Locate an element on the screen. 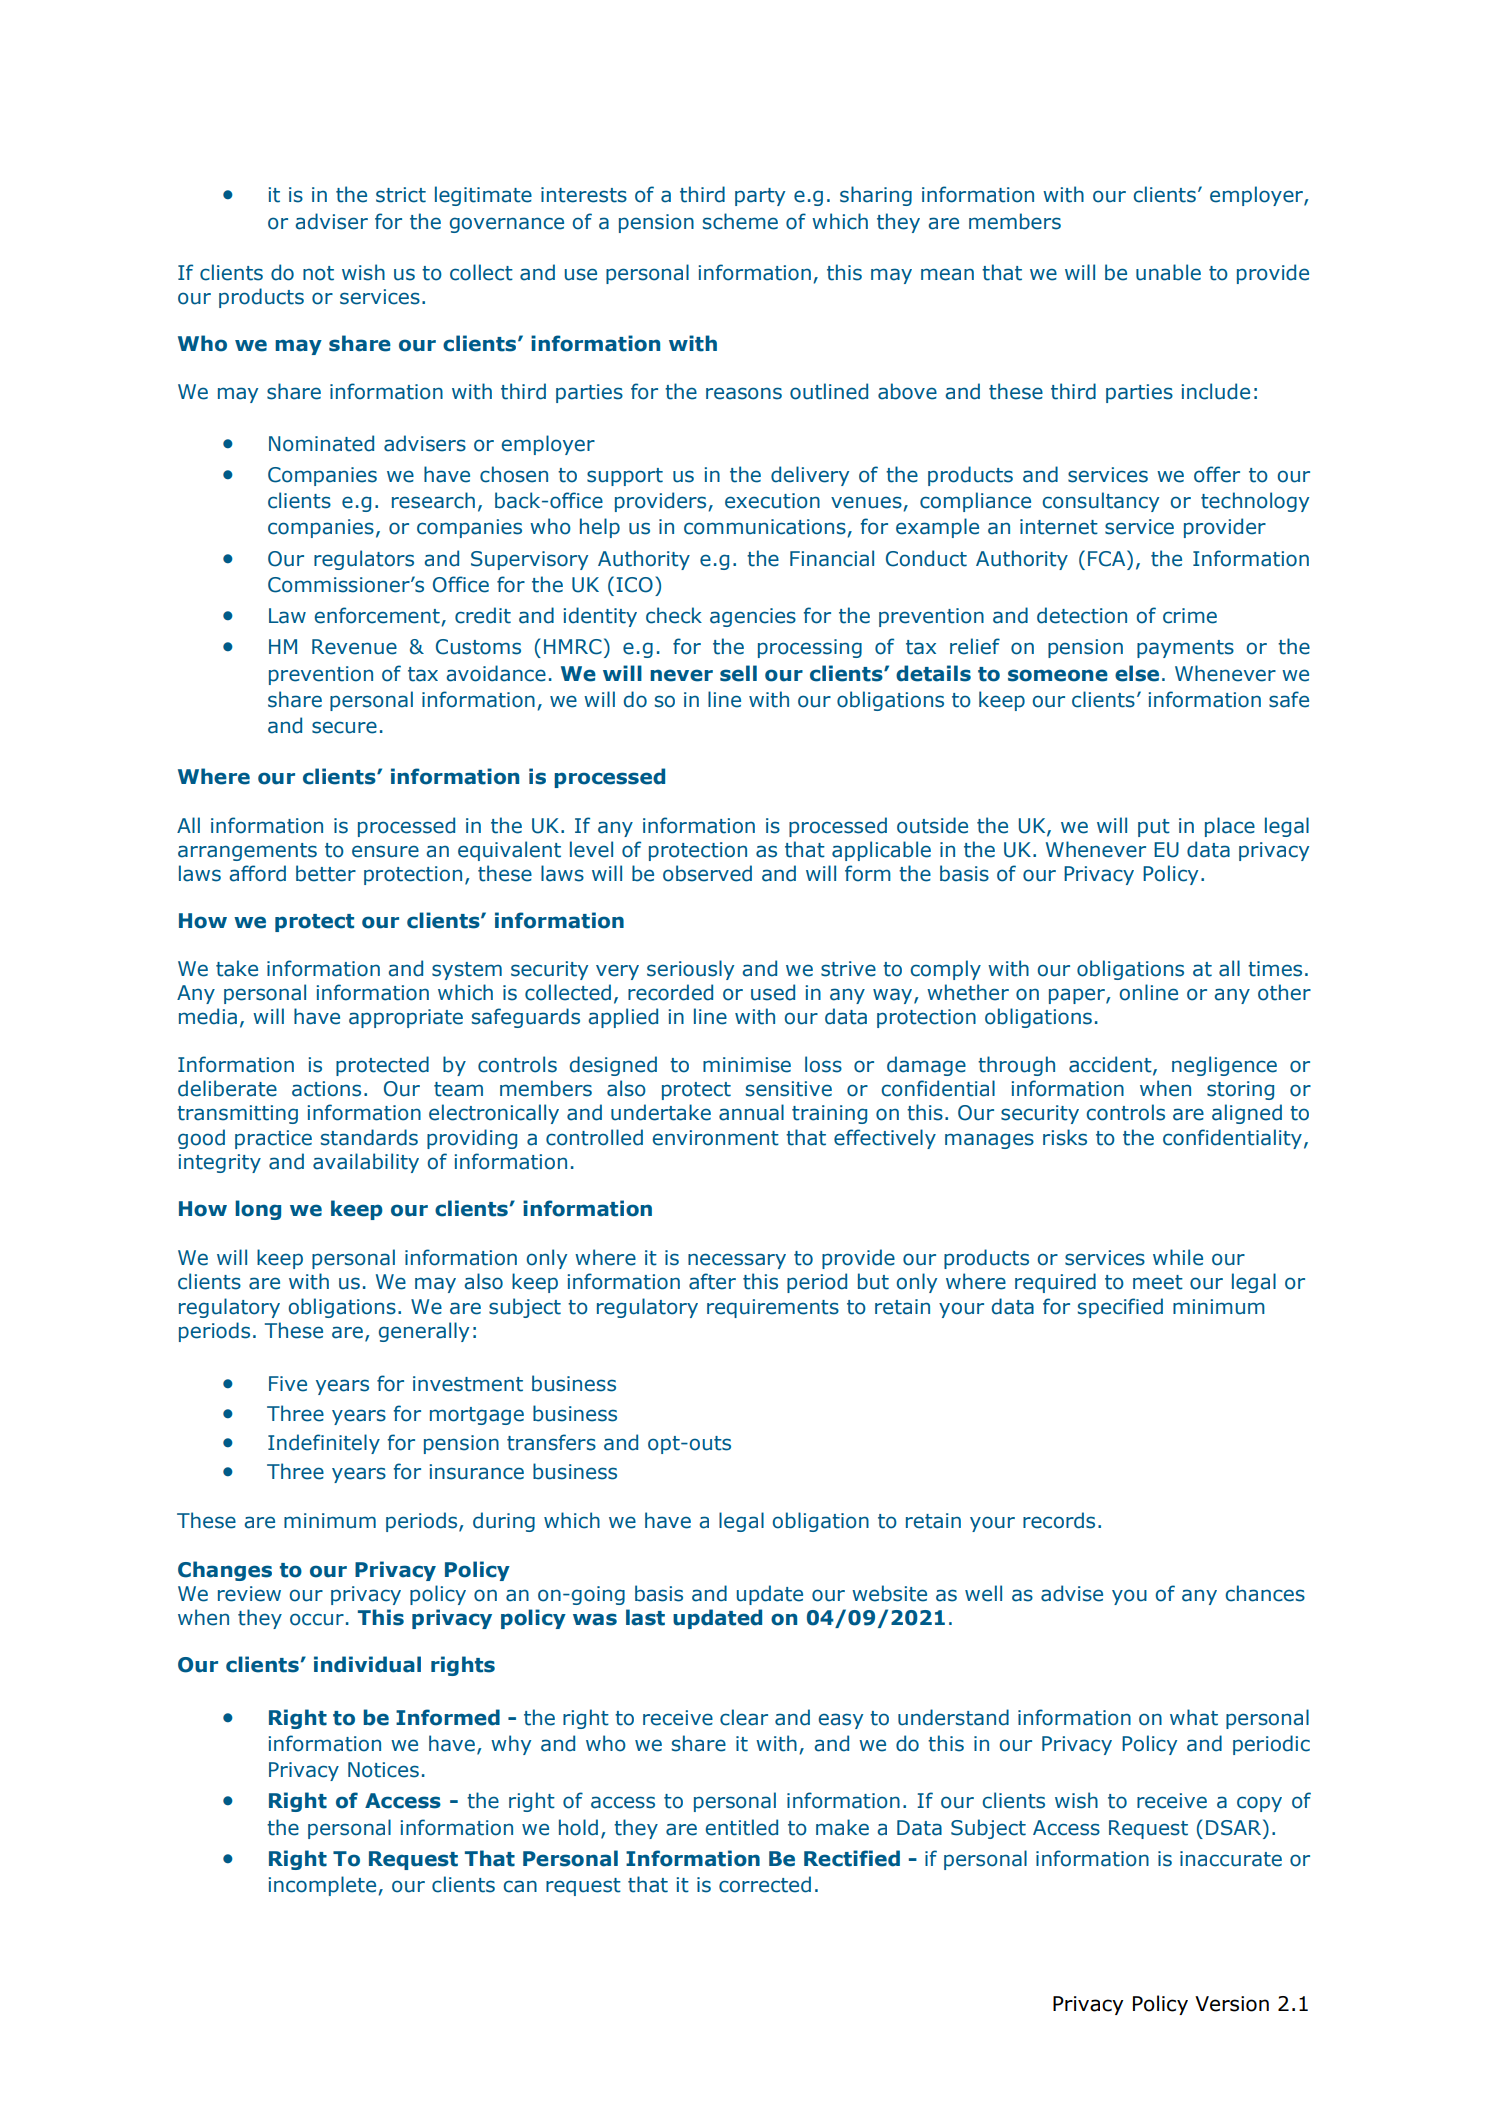 The height and width of the screenshot is (2104, 1487). incomplete is located at coordinates (324, 1886).
